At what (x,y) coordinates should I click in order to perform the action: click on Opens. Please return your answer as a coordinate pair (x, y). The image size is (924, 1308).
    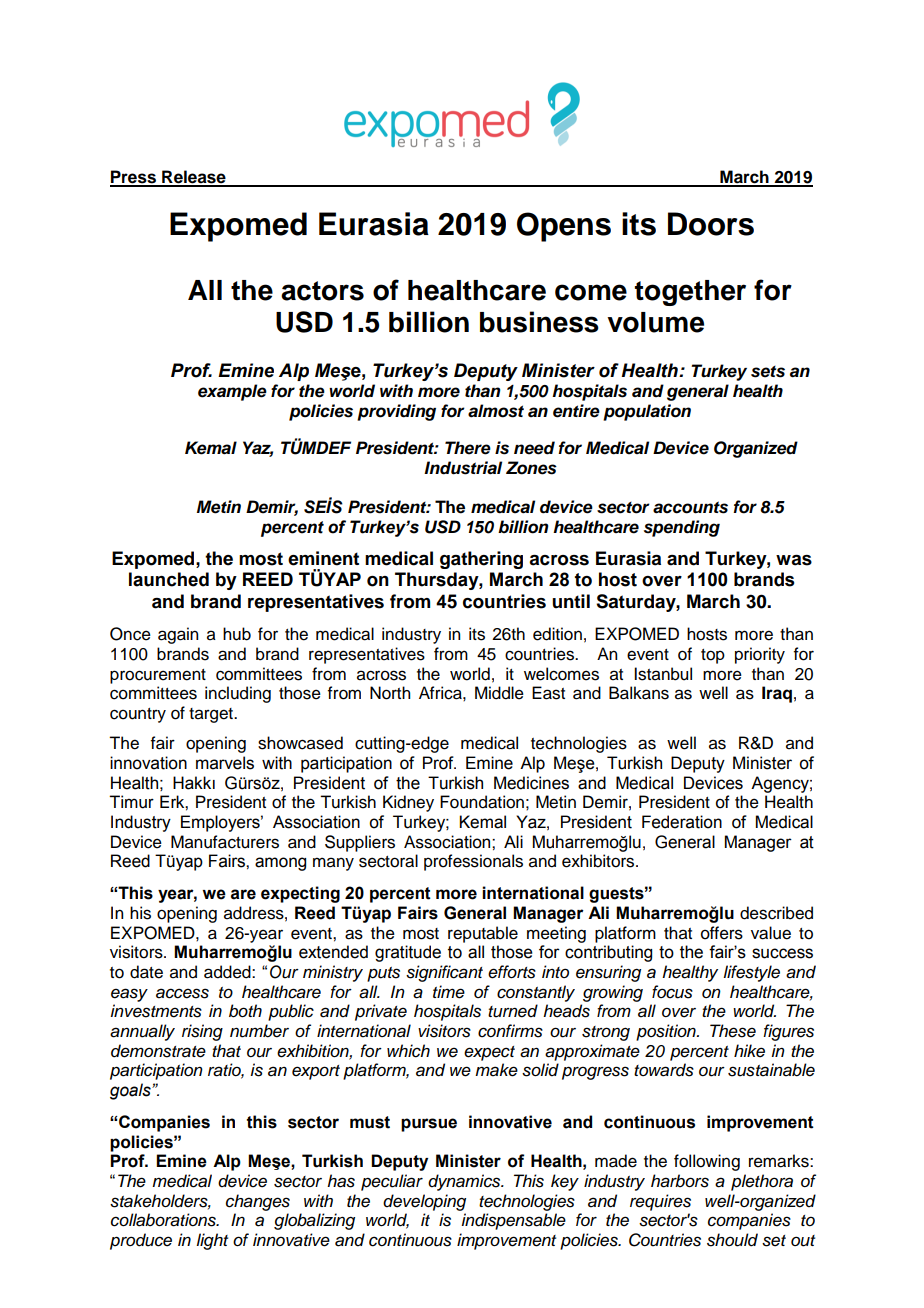
    Looking at the image, I should click on (564, 227).
